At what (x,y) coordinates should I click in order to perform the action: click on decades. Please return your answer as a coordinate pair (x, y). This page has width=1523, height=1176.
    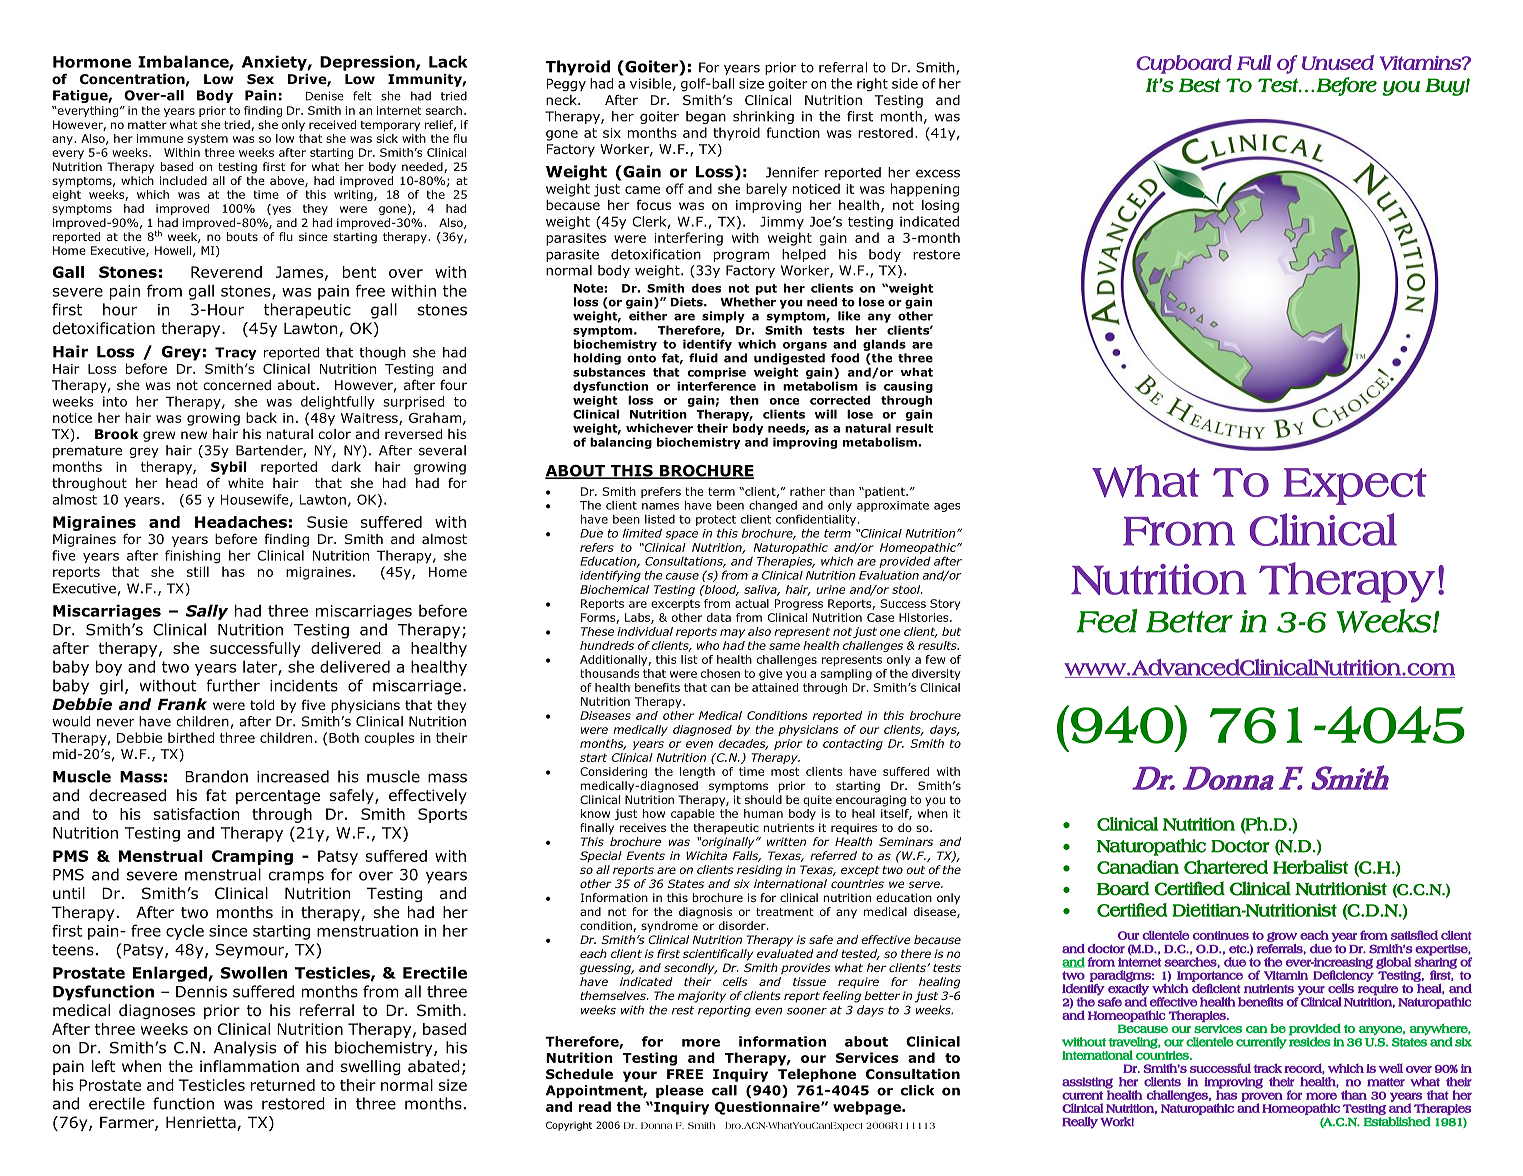
    Looking at the image, I should click on (743, 744).
